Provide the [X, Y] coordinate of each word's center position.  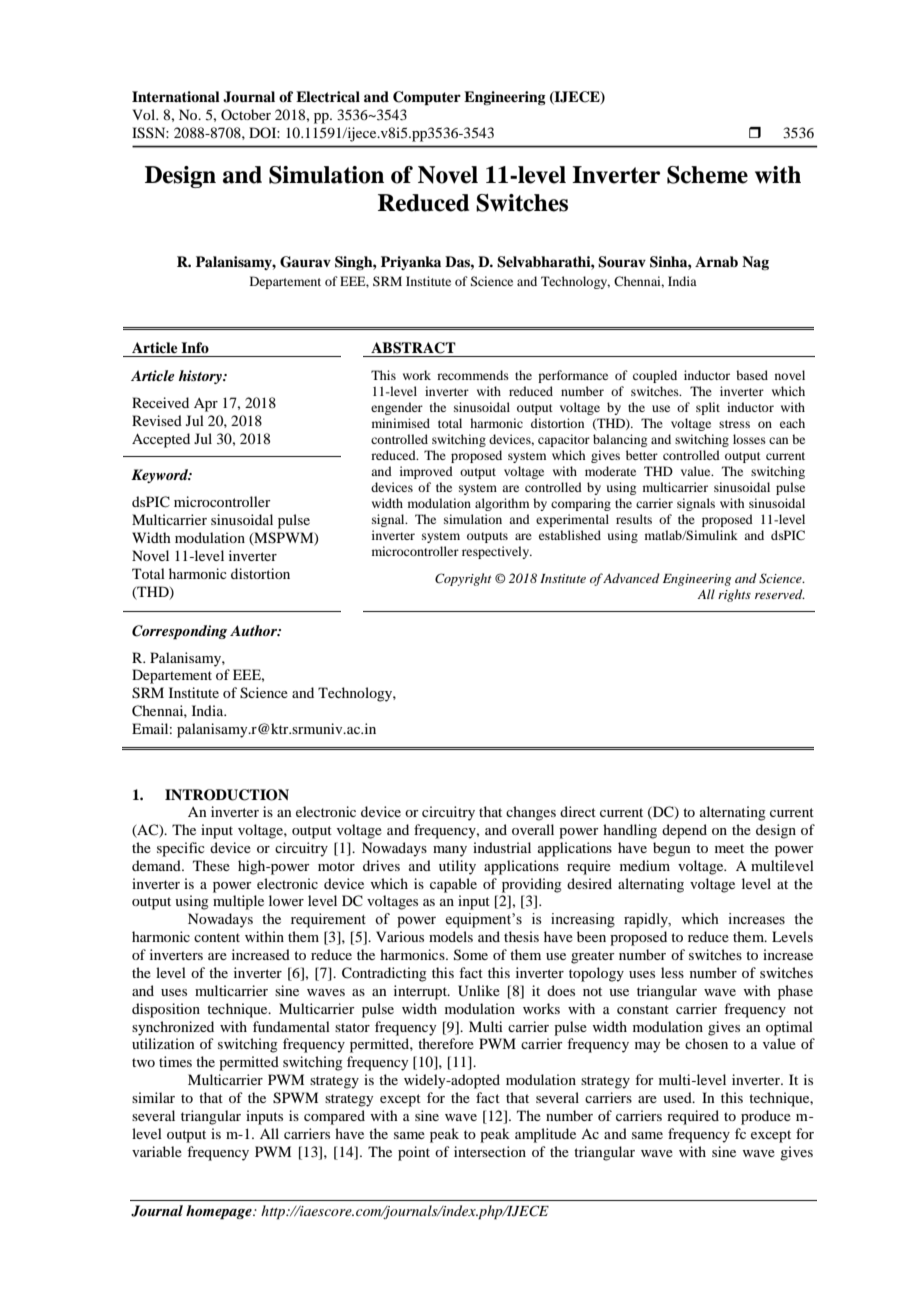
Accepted [161, 440]
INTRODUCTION [227, 795]
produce [766, 1117]
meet [729, 848]
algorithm [502, 504]
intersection [490, 1151]
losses [749, 439]
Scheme [707, 175]
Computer [427, 98]
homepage [220, 1212]
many [450, 851]
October [246, 114]
